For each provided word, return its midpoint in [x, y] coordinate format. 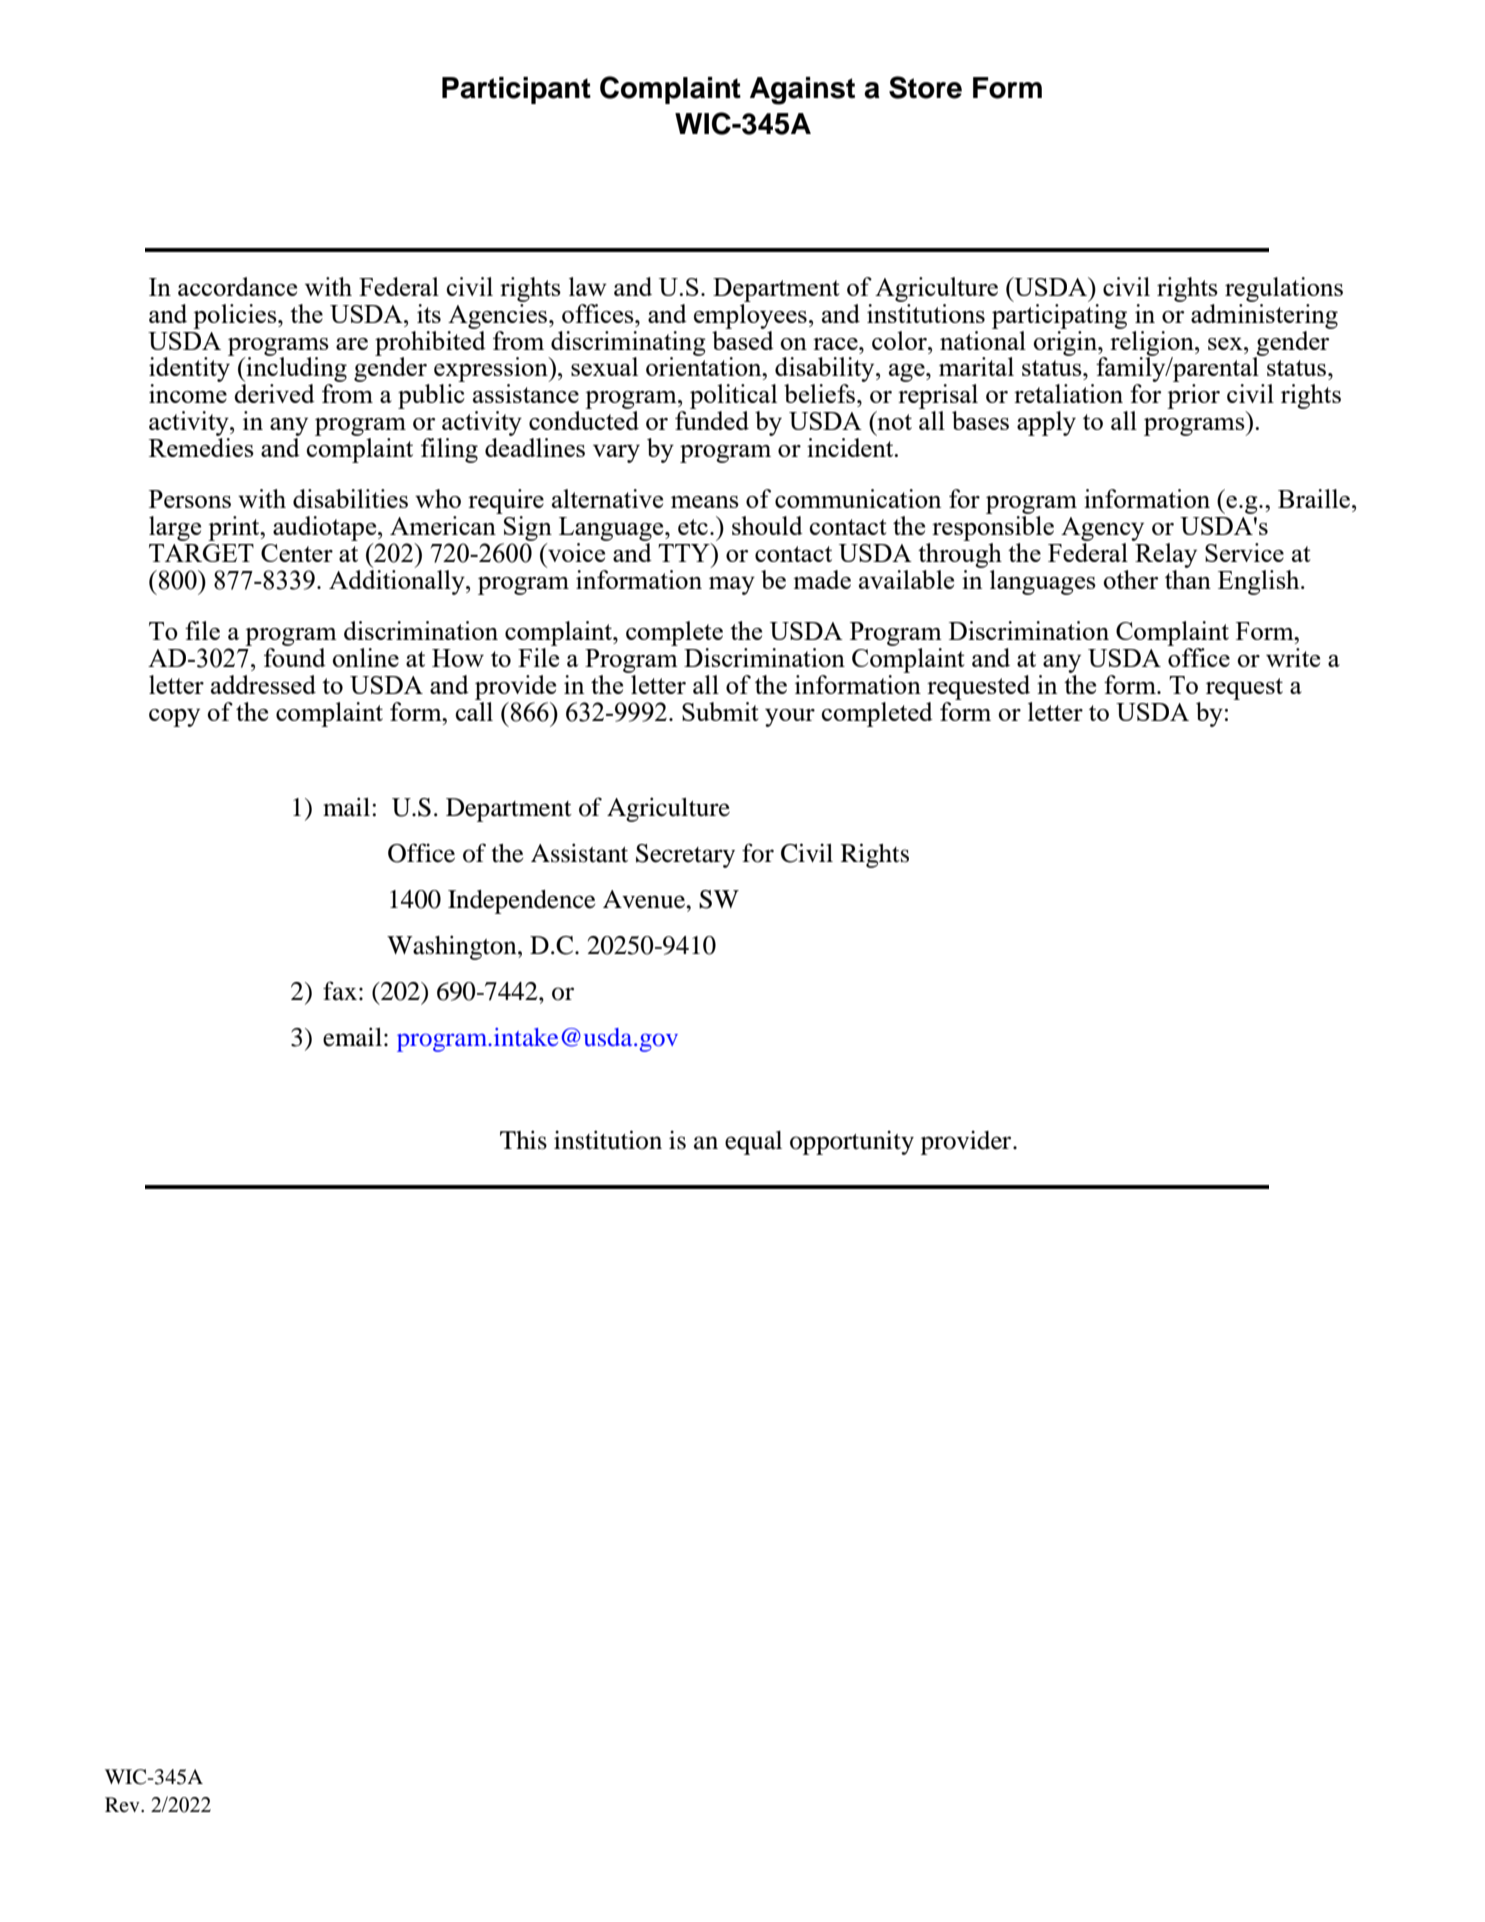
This [523, 1140]
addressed [263, 684]
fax [340, 991]
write [1293, 657]
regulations [1284, 289]
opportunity [852, 1142]
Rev [123, 1804]
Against [802, 91]
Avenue [645, 899]
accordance [237, 286]
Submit [720, 711]
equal [753, 1143]
